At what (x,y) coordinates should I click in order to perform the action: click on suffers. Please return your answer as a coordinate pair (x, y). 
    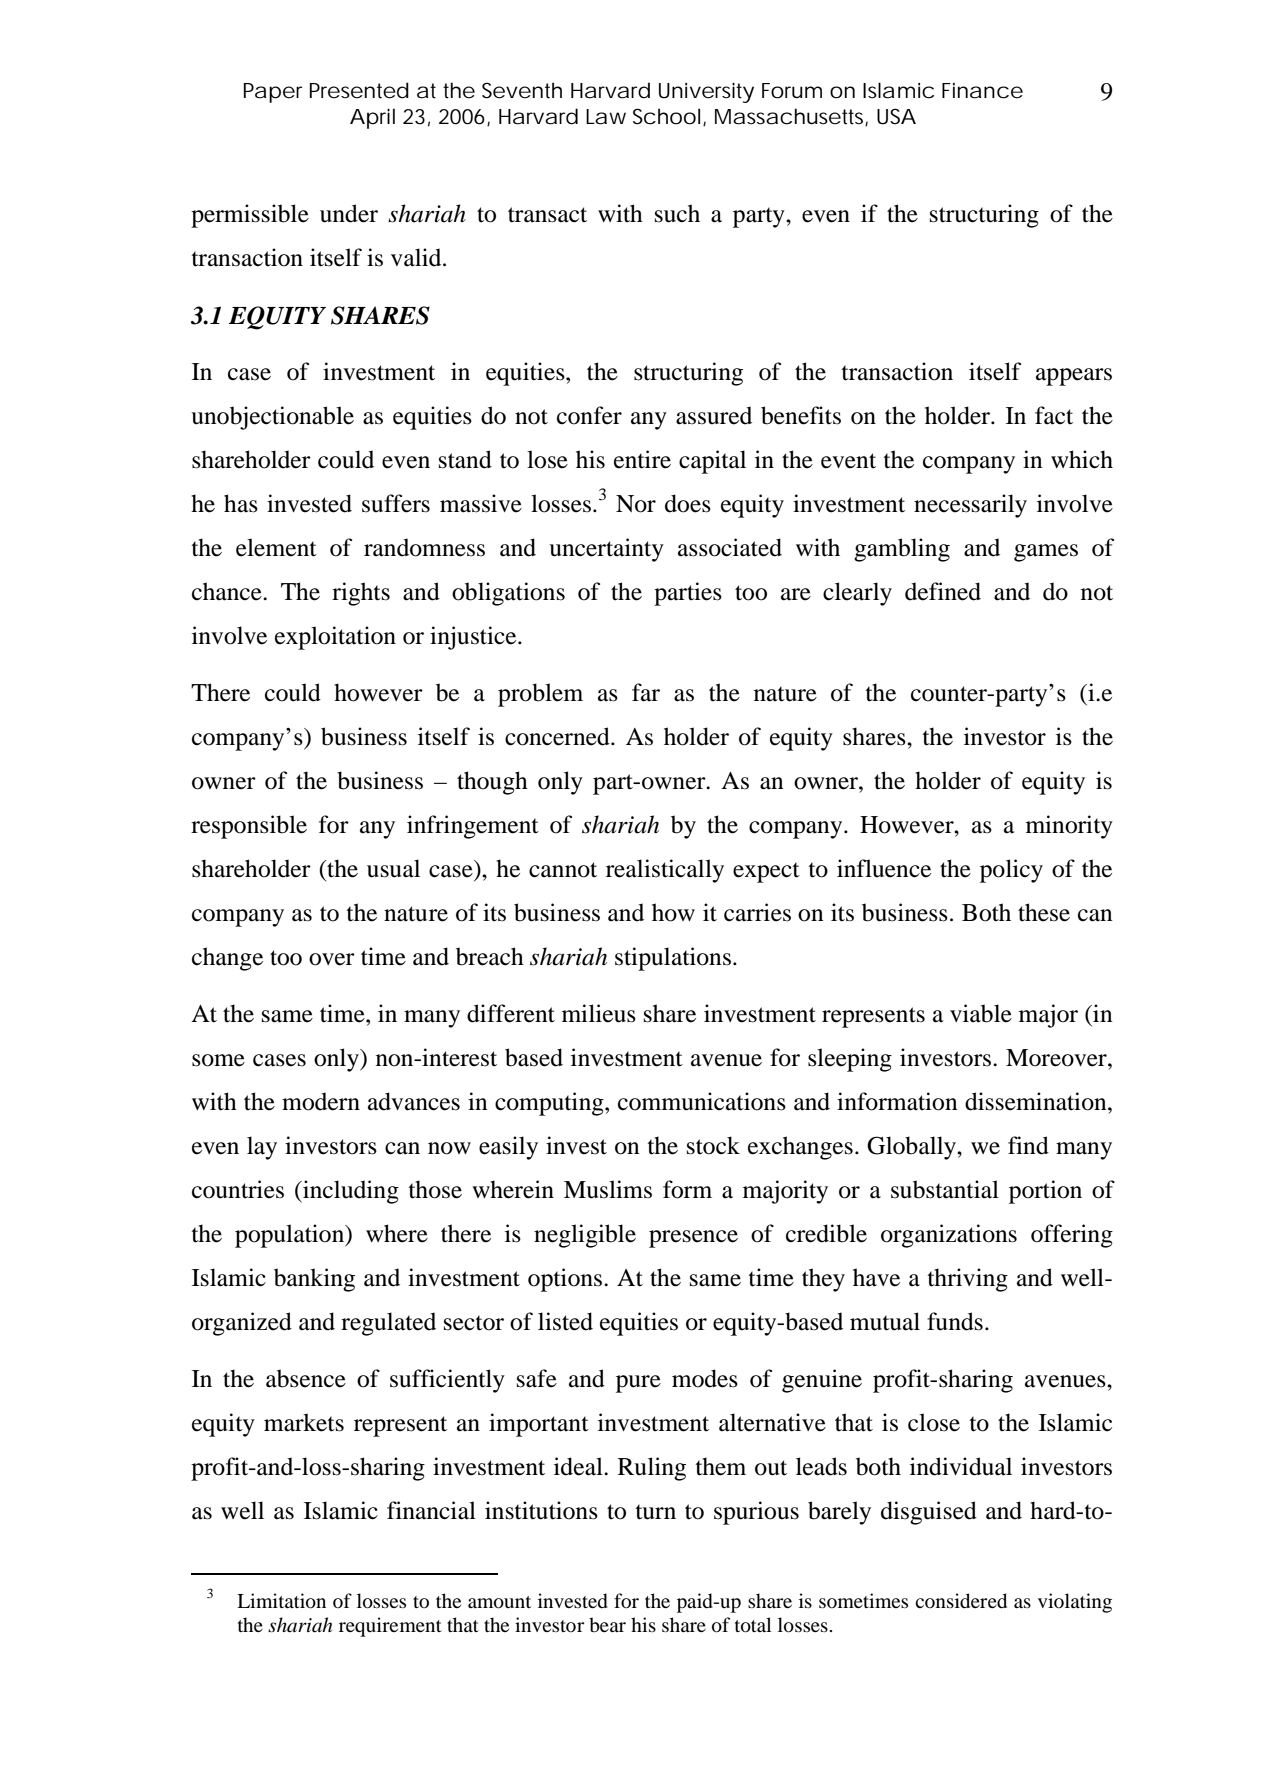
    Looking at the image, I should click on (396, 503).
